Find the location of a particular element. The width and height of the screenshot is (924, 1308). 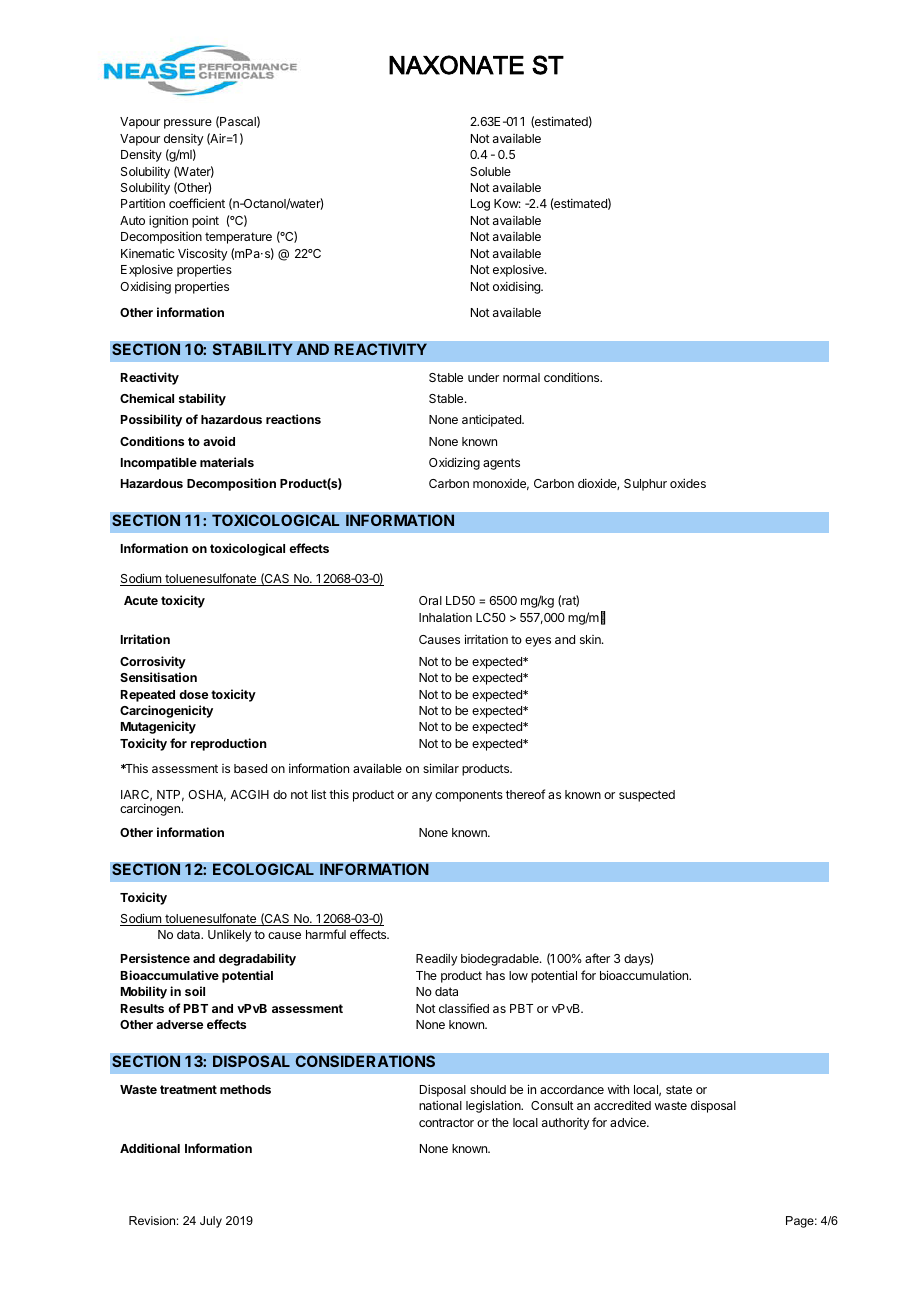

normal is located at coordinates (521, 377).
